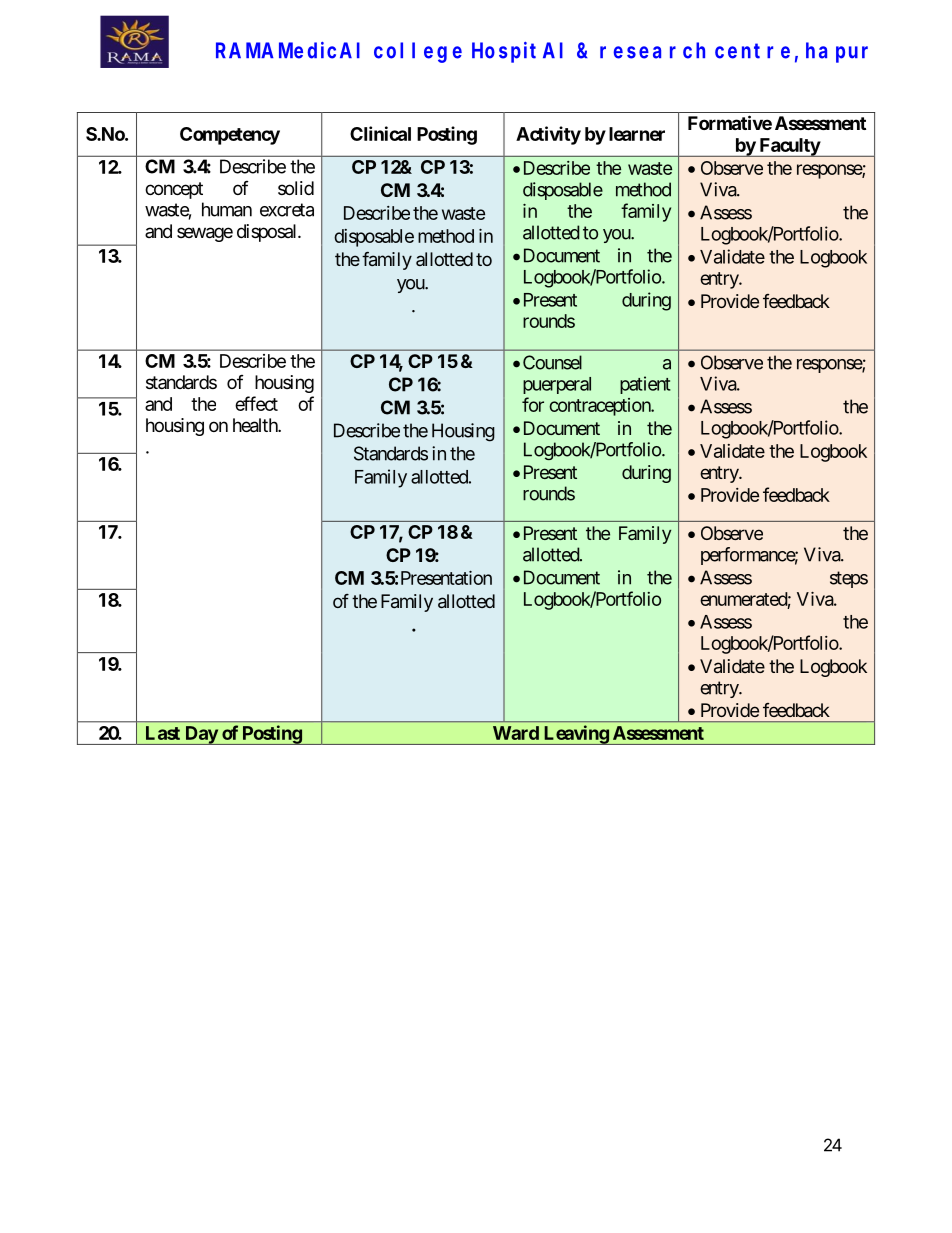 This screenshot has height=1233, width=952. I want to click on Faculty, so click(789, 147).
